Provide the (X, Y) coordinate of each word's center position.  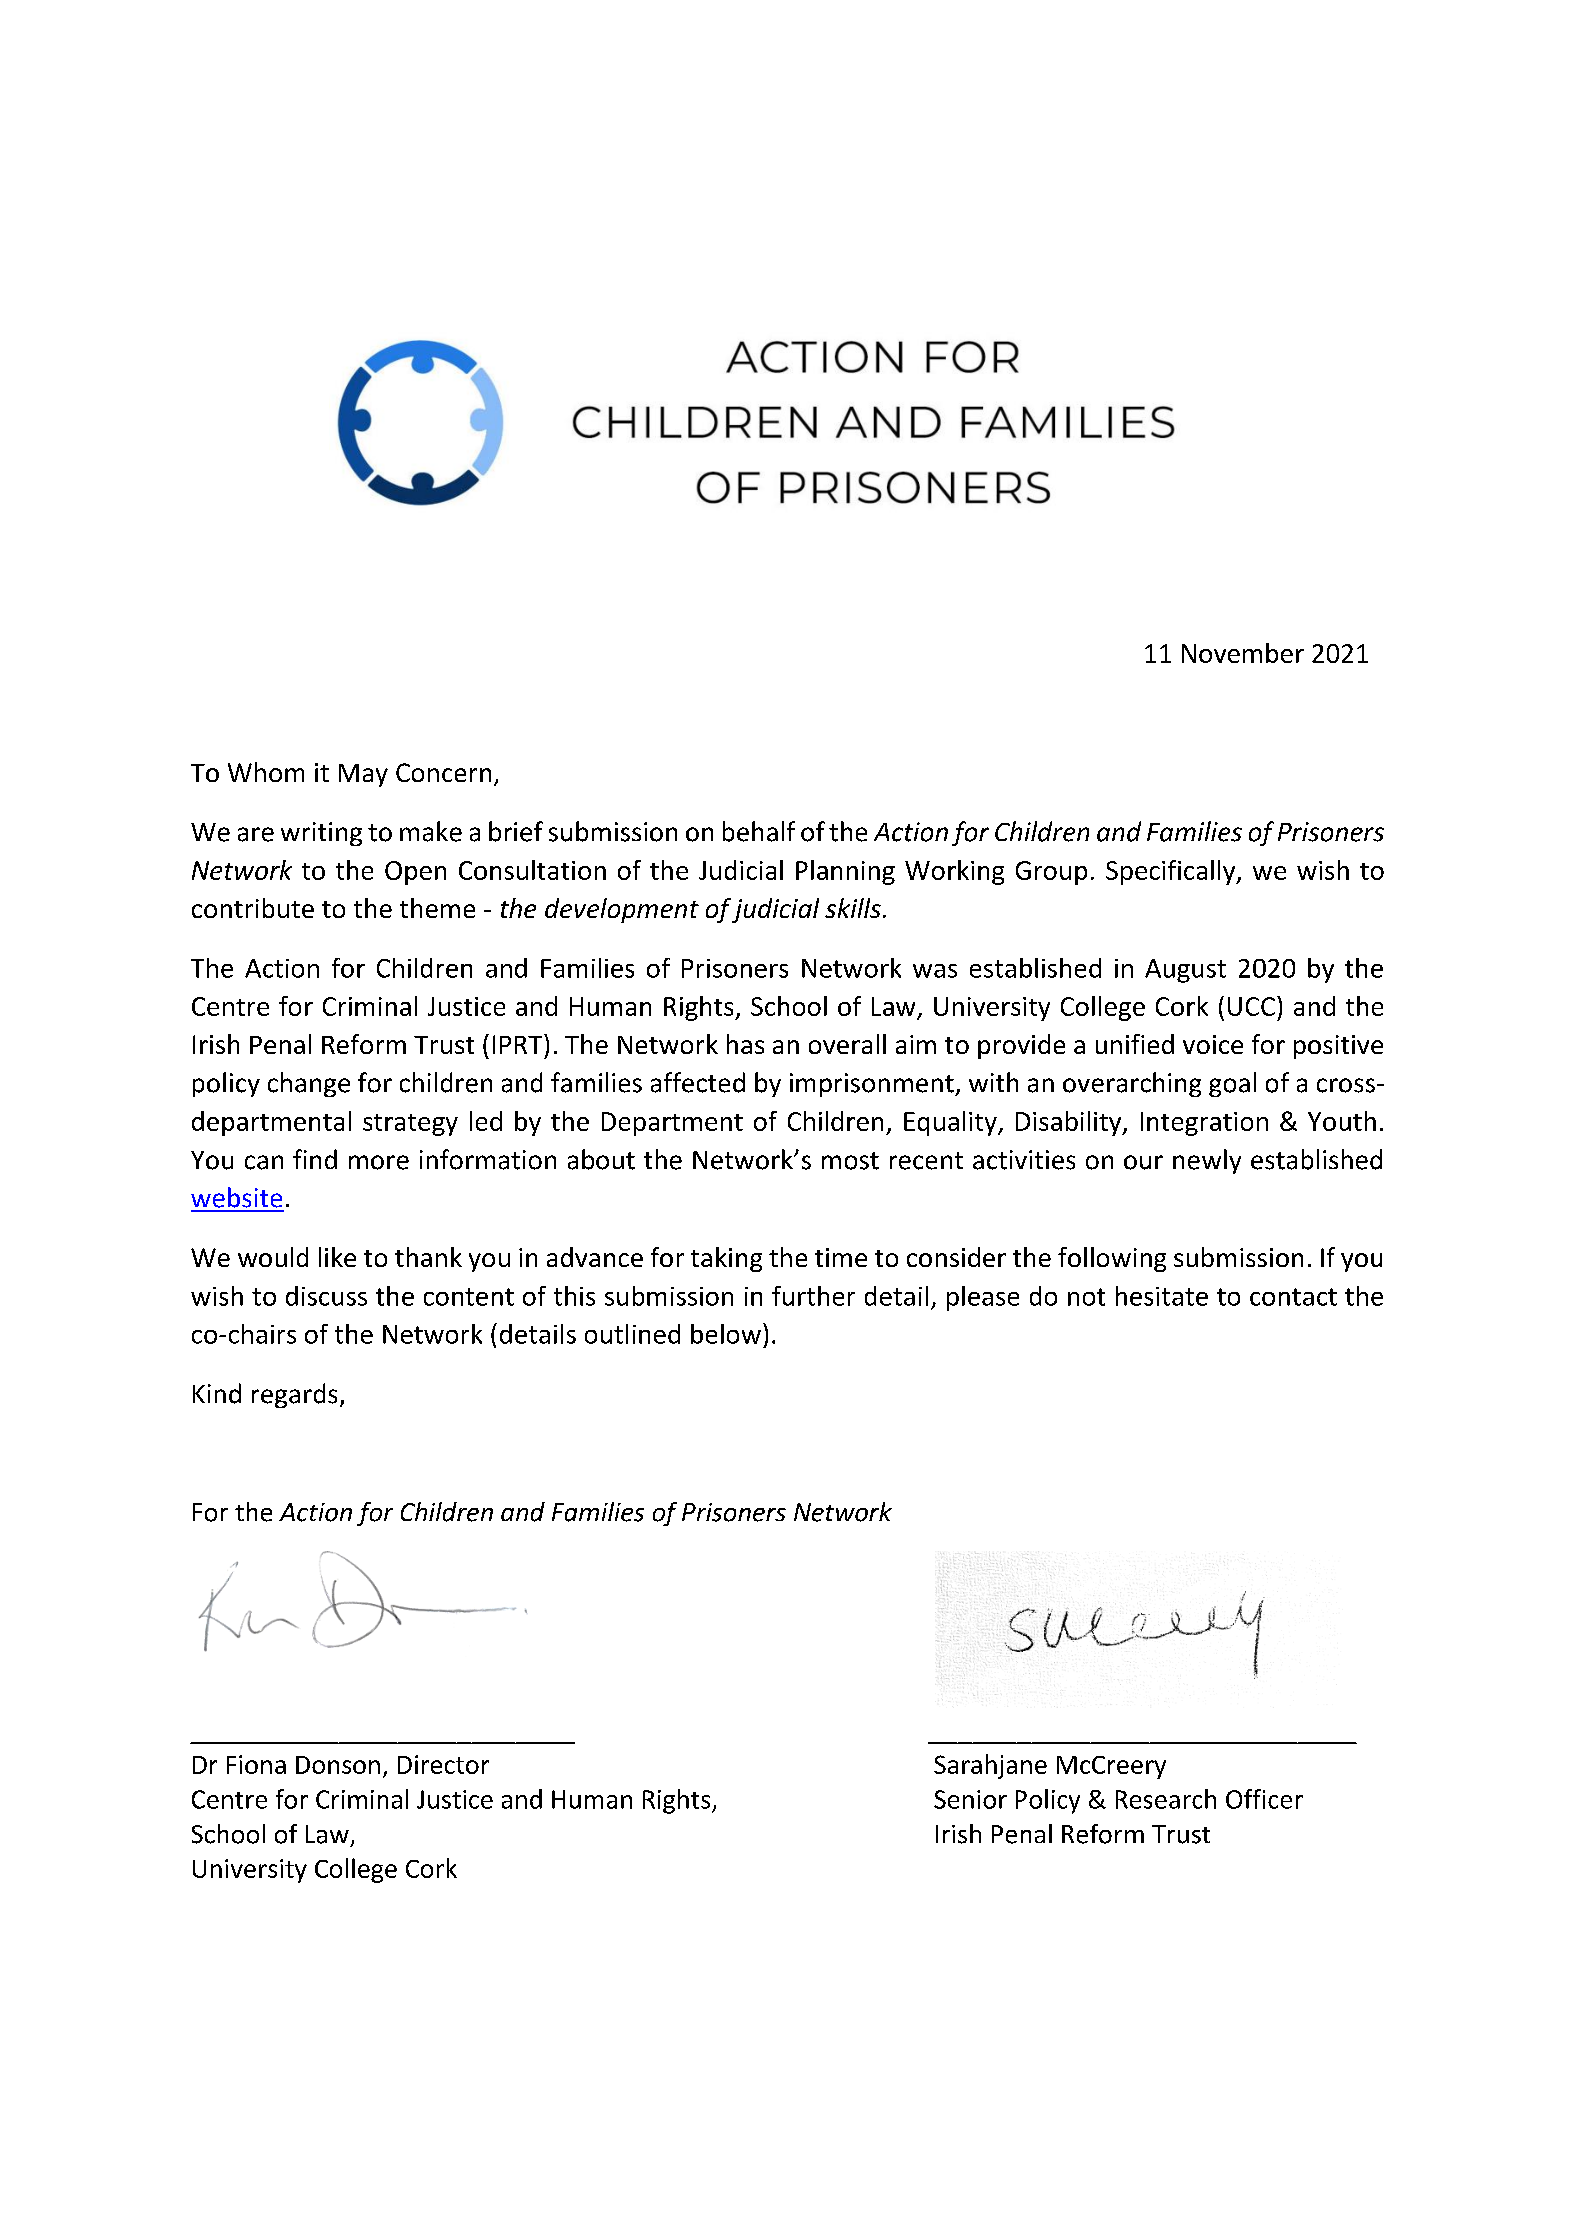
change (309, 1084)
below (726, 1334)
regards (294, 1395)
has (745, 1044)
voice (1213, 1044)
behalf (759, 831)
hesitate (1162, 1296)
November (1243, 653)
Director (443, 1764)
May (363, 775)
